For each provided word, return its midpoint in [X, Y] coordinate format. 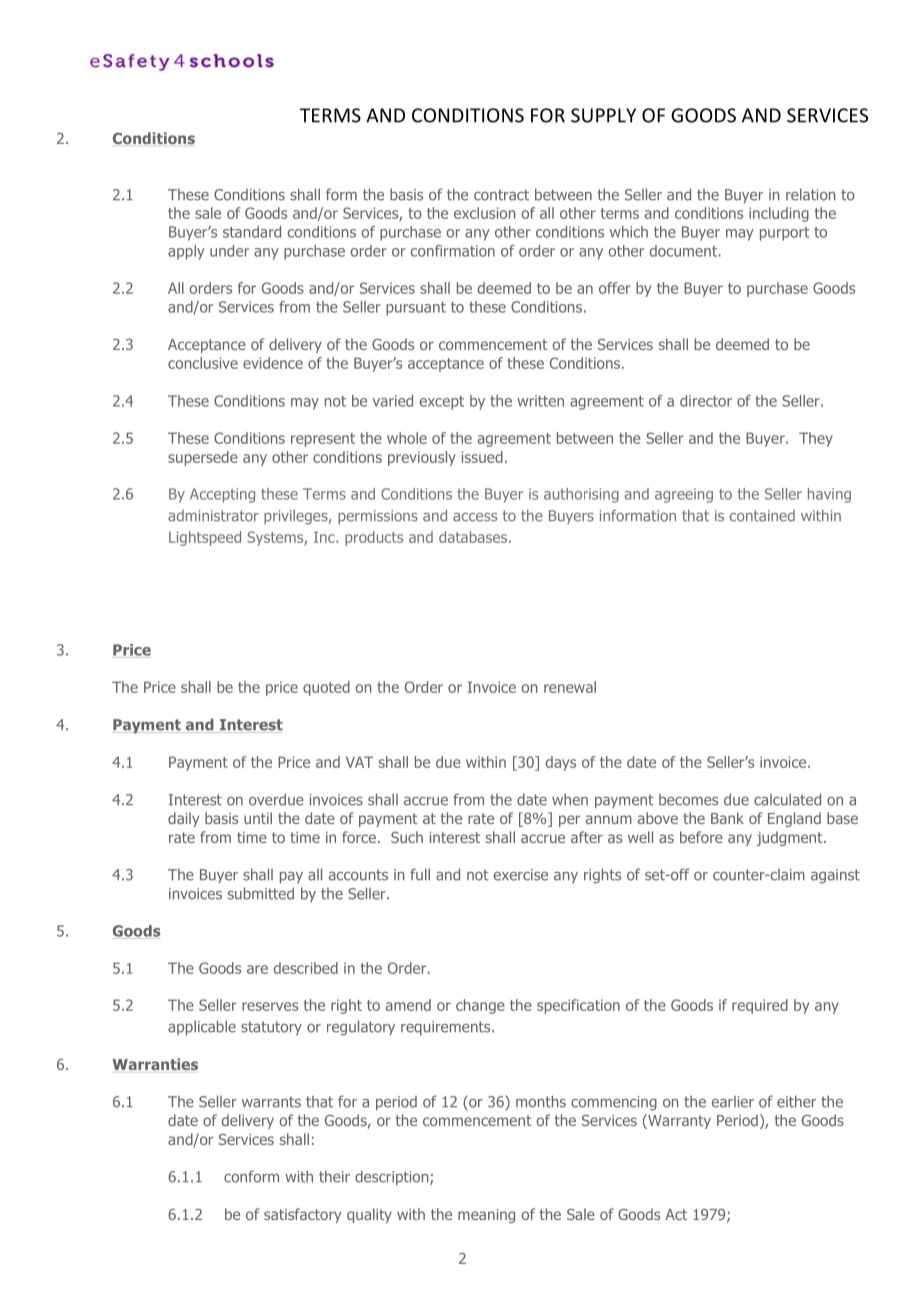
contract [501, 195]
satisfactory [302, 1215]
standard [252, 232]
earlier [733, 1102]
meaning [486, 1216]
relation [811, 194]
